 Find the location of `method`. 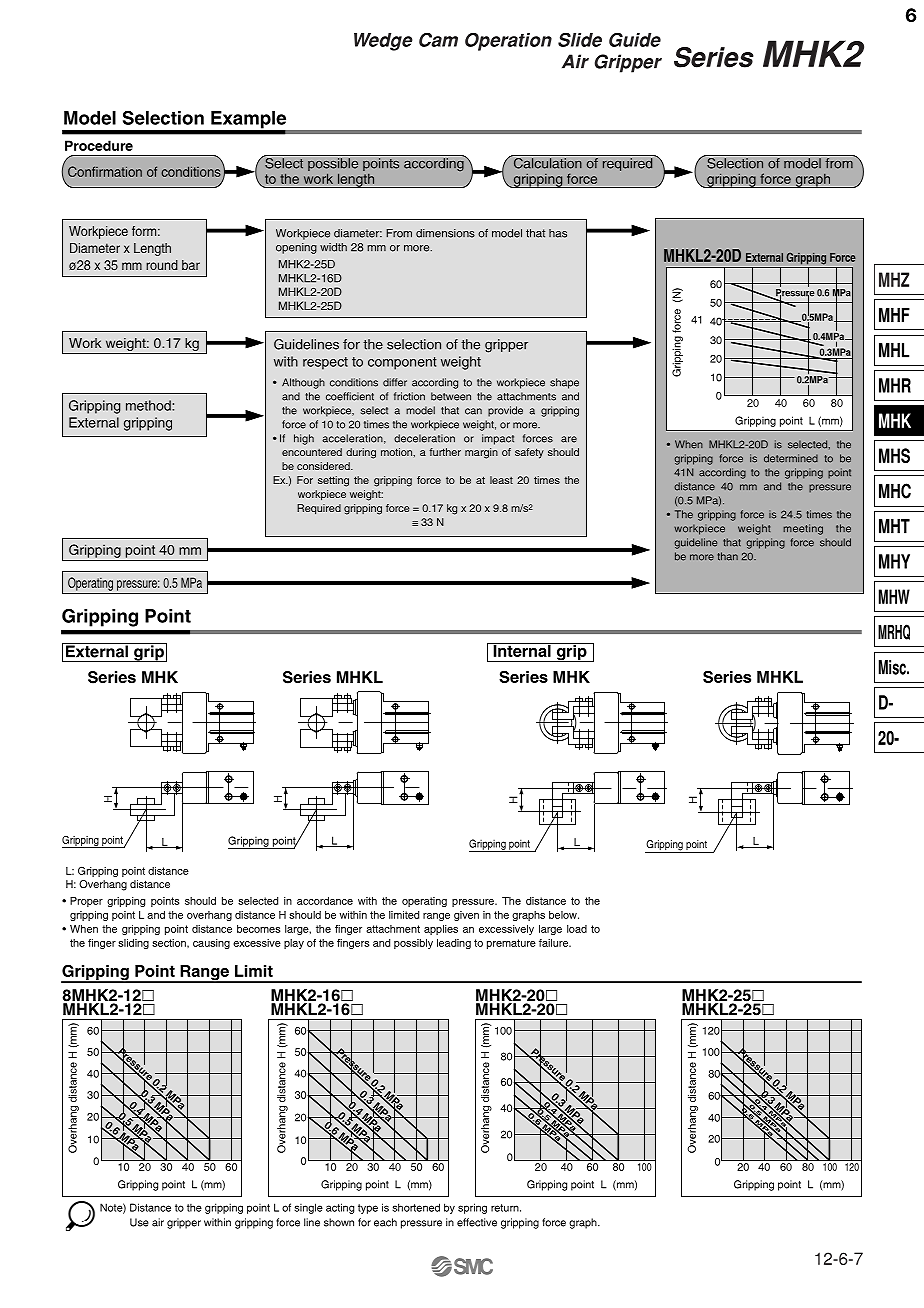

method is located at coordinates (149, 405).
